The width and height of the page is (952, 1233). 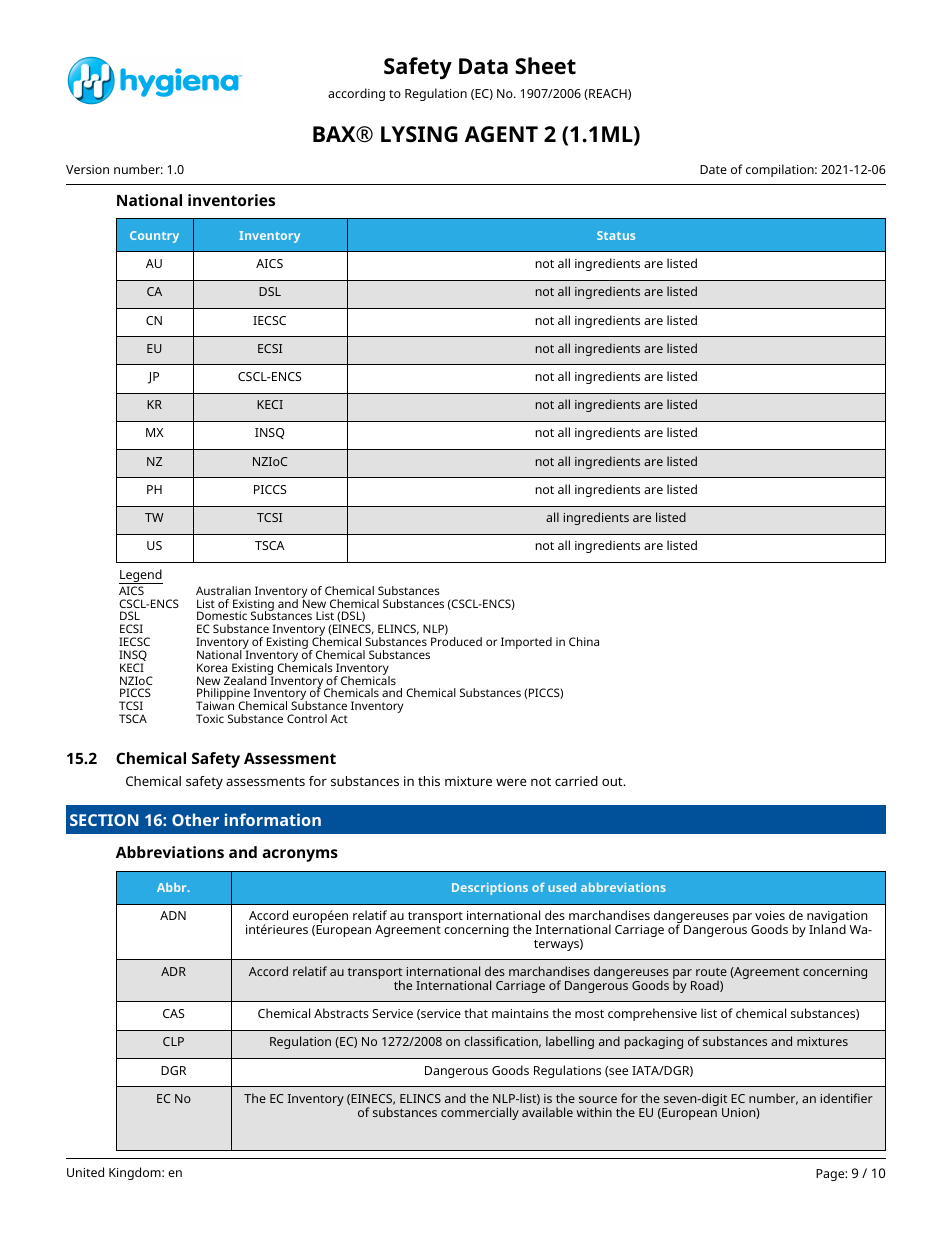 What do you see at coordinates (480, 1113) in the page?
I see `commercially` at bounding box center [480, 1113].
